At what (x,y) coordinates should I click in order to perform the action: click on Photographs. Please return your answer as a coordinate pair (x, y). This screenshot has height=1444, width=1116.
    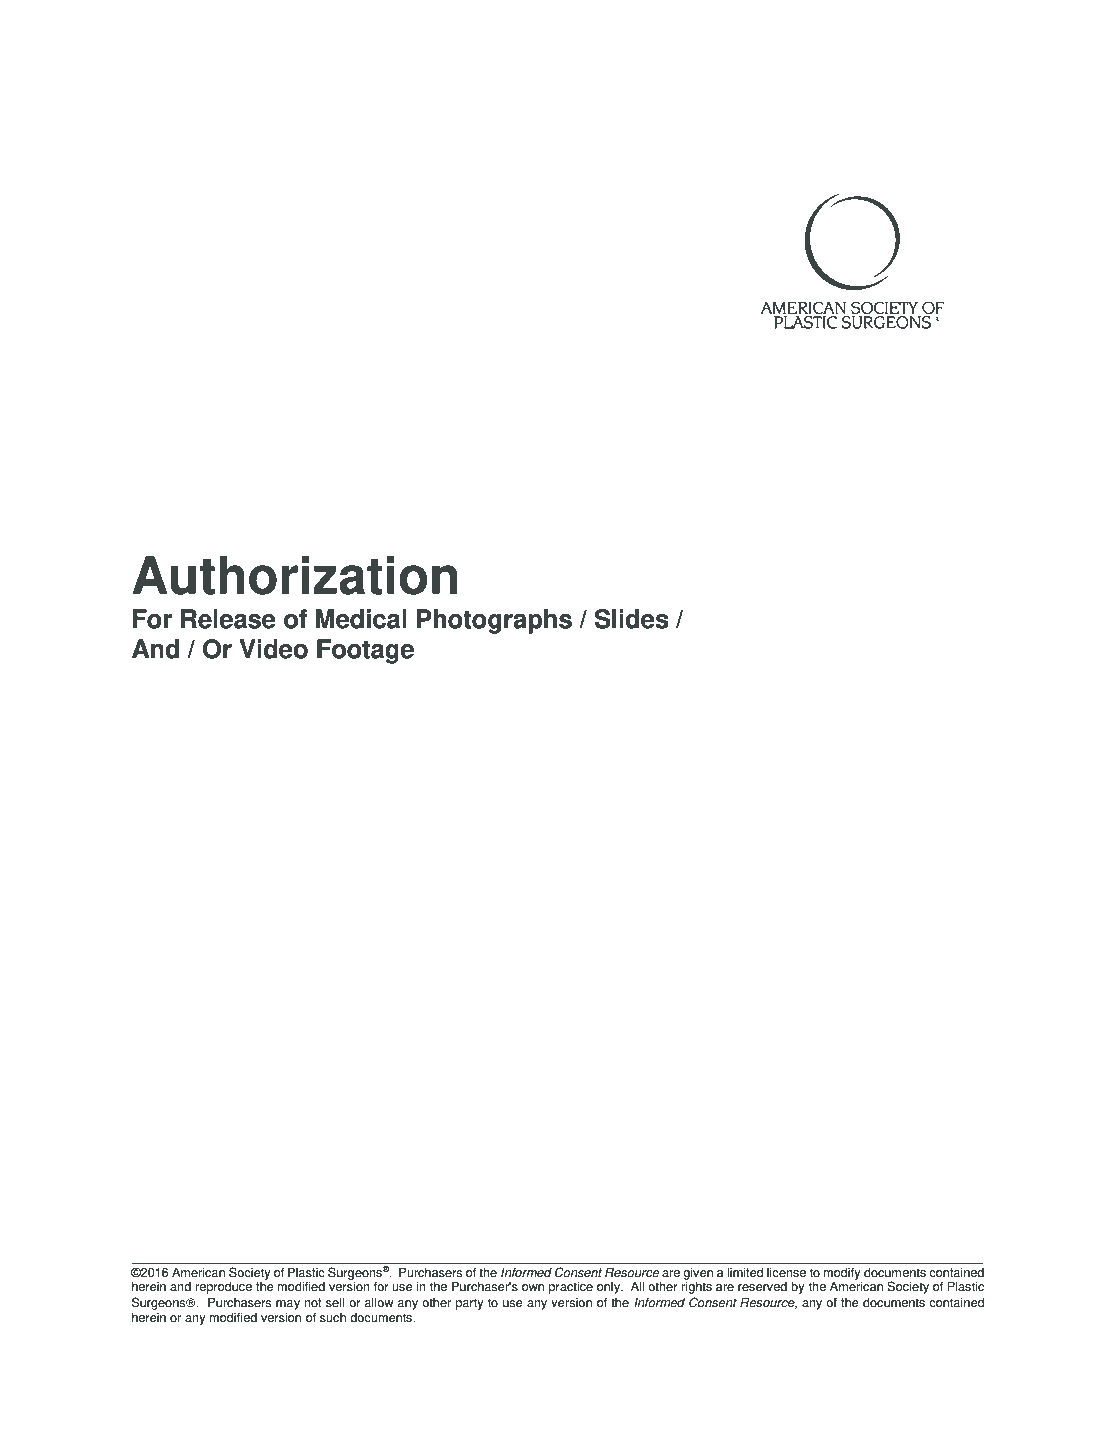
    Looking at the image, I should click on (494, 621).
